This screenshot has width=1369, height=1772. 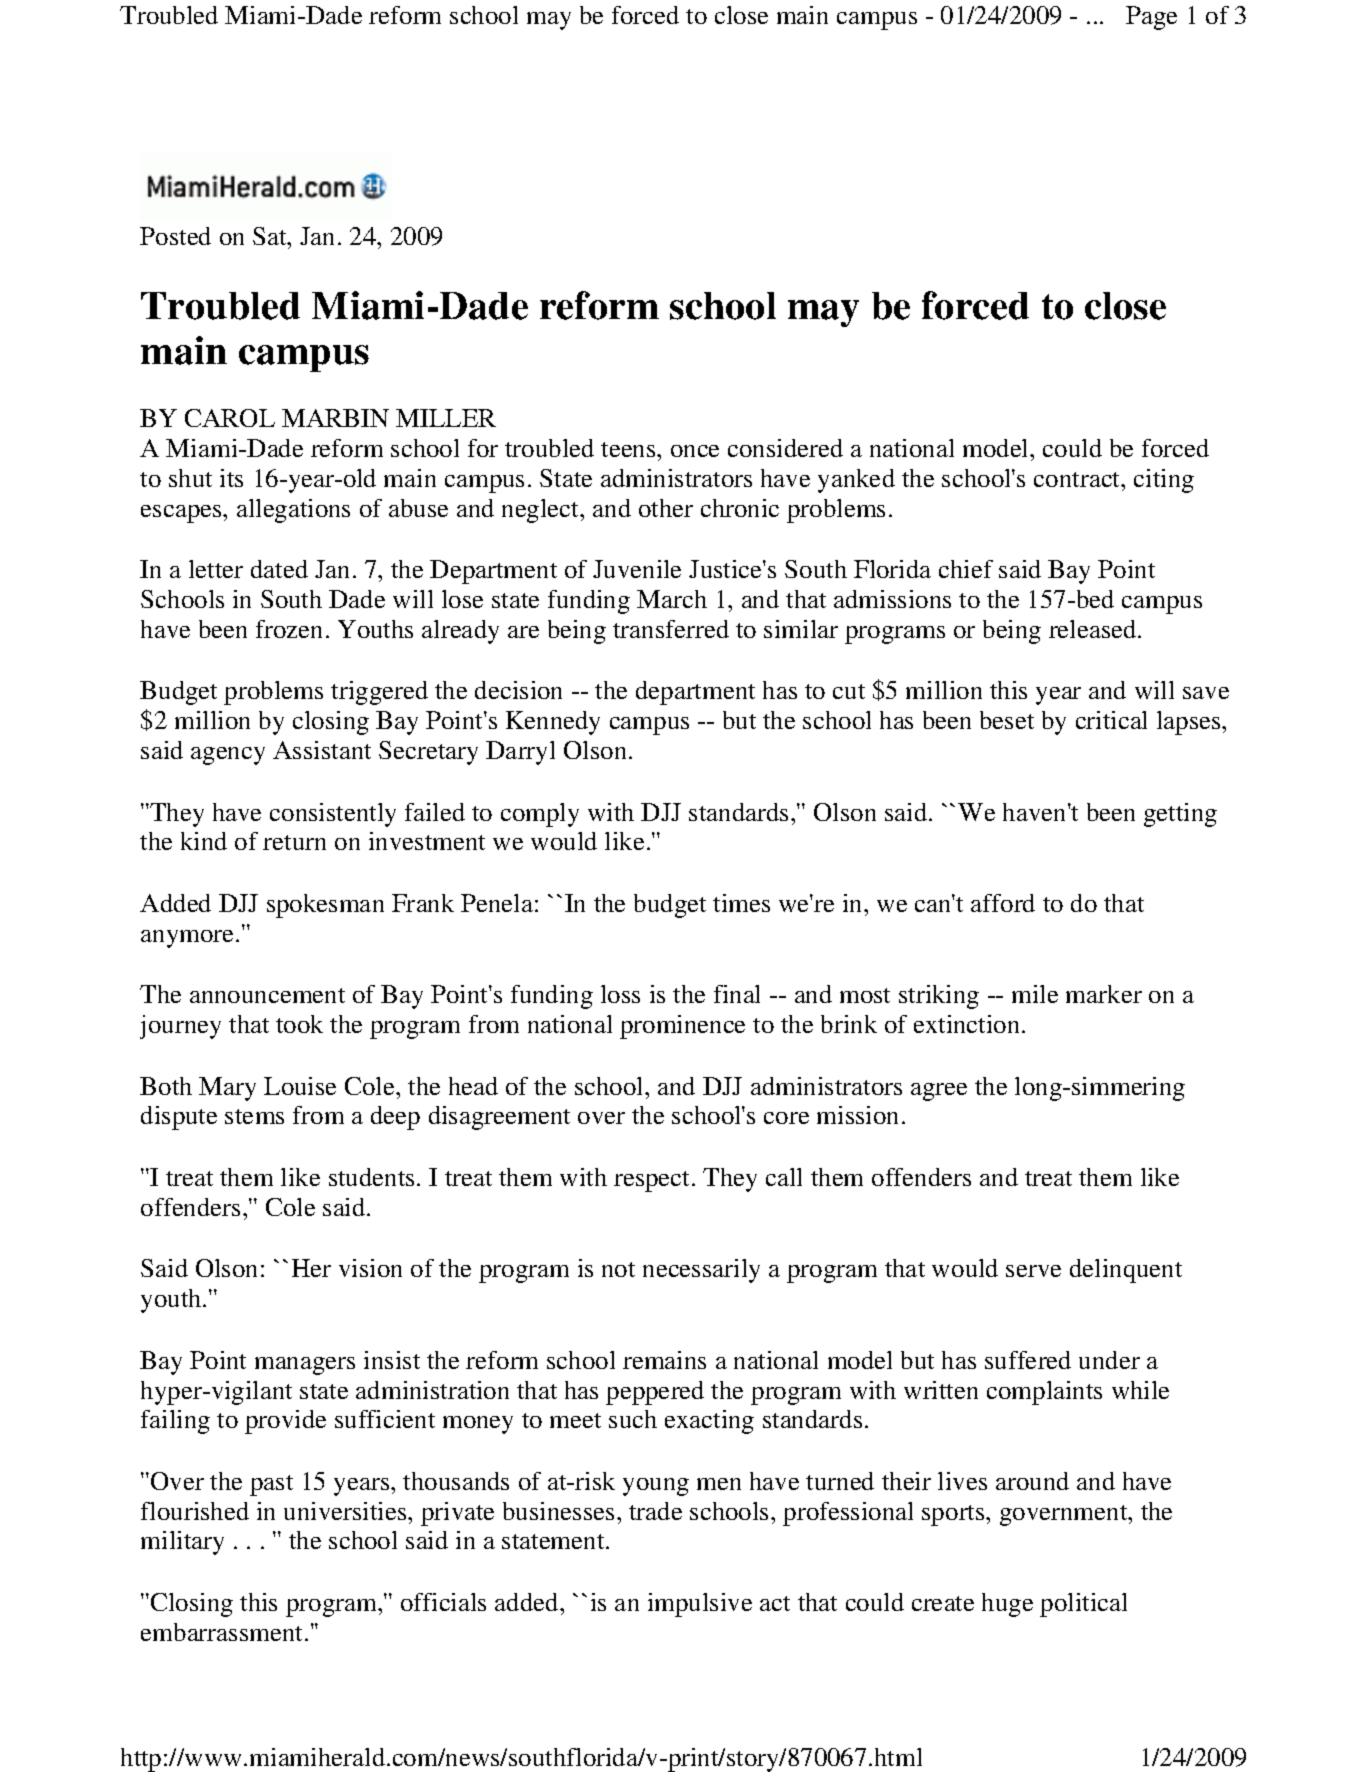 I want to click on announcement, so click(x=267, y=995).
